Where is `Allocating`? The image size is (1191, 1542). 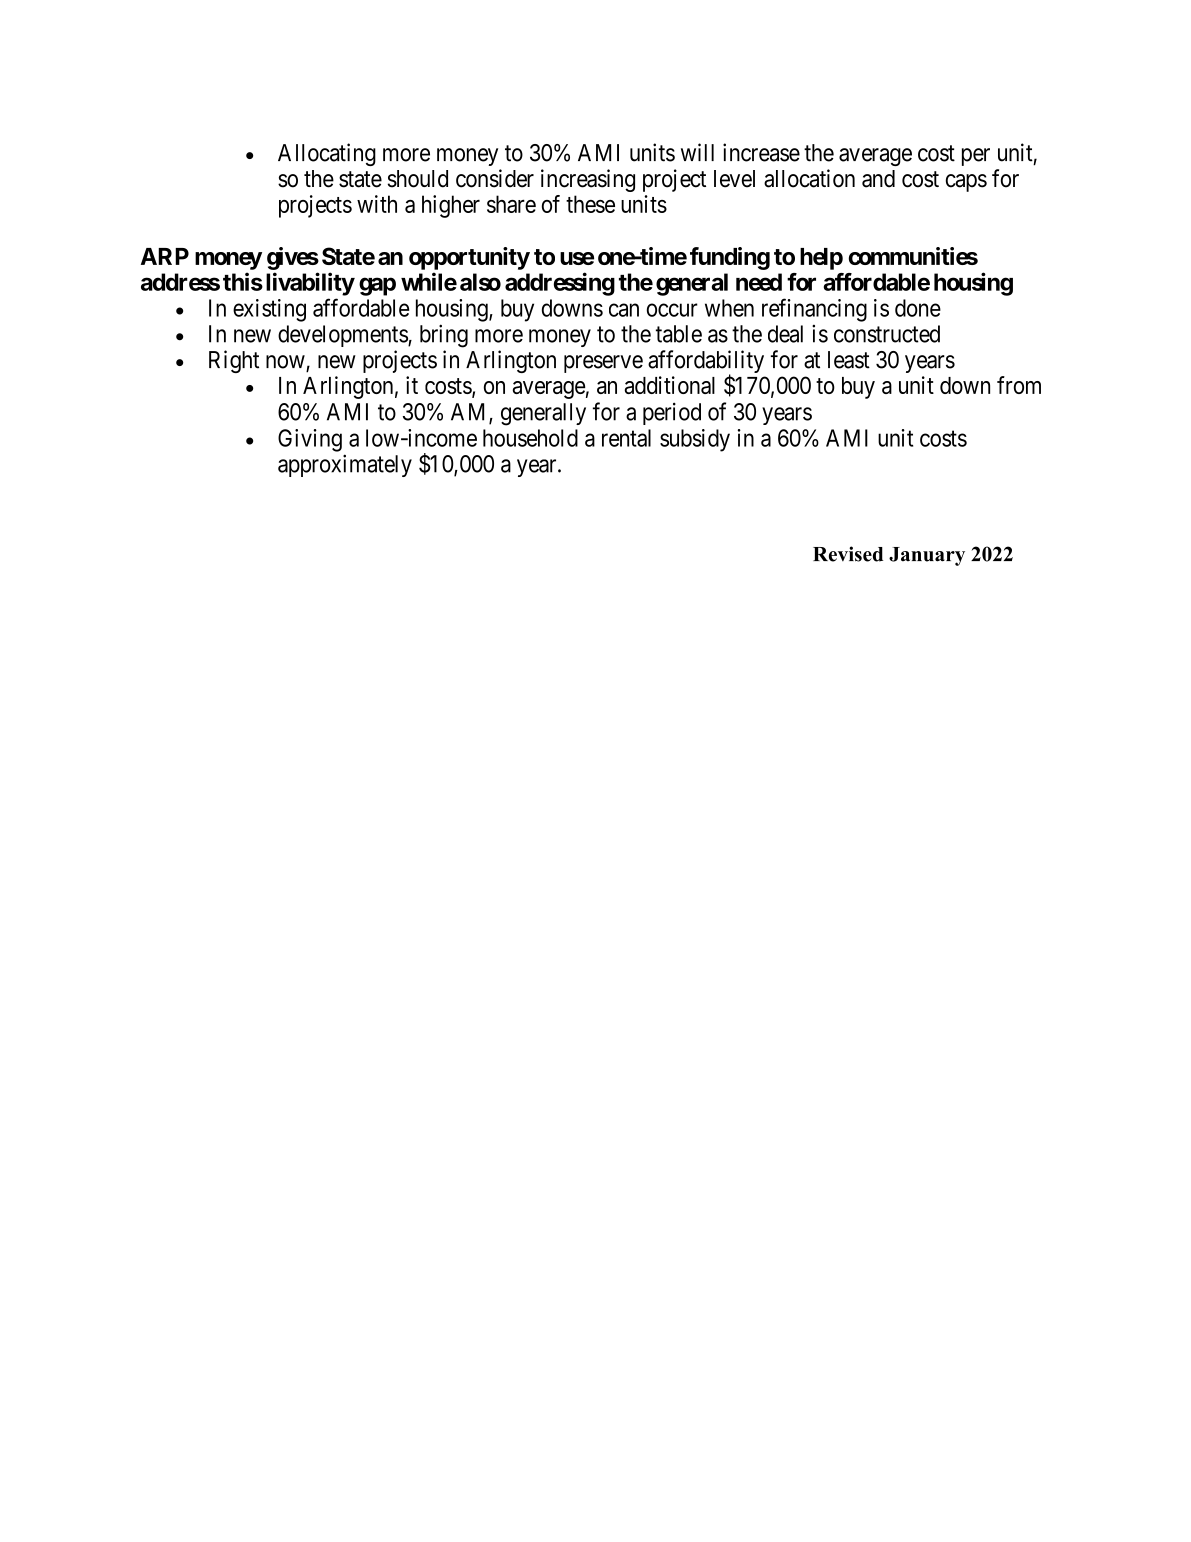 Allocating is located at coordinates (327, 154).
